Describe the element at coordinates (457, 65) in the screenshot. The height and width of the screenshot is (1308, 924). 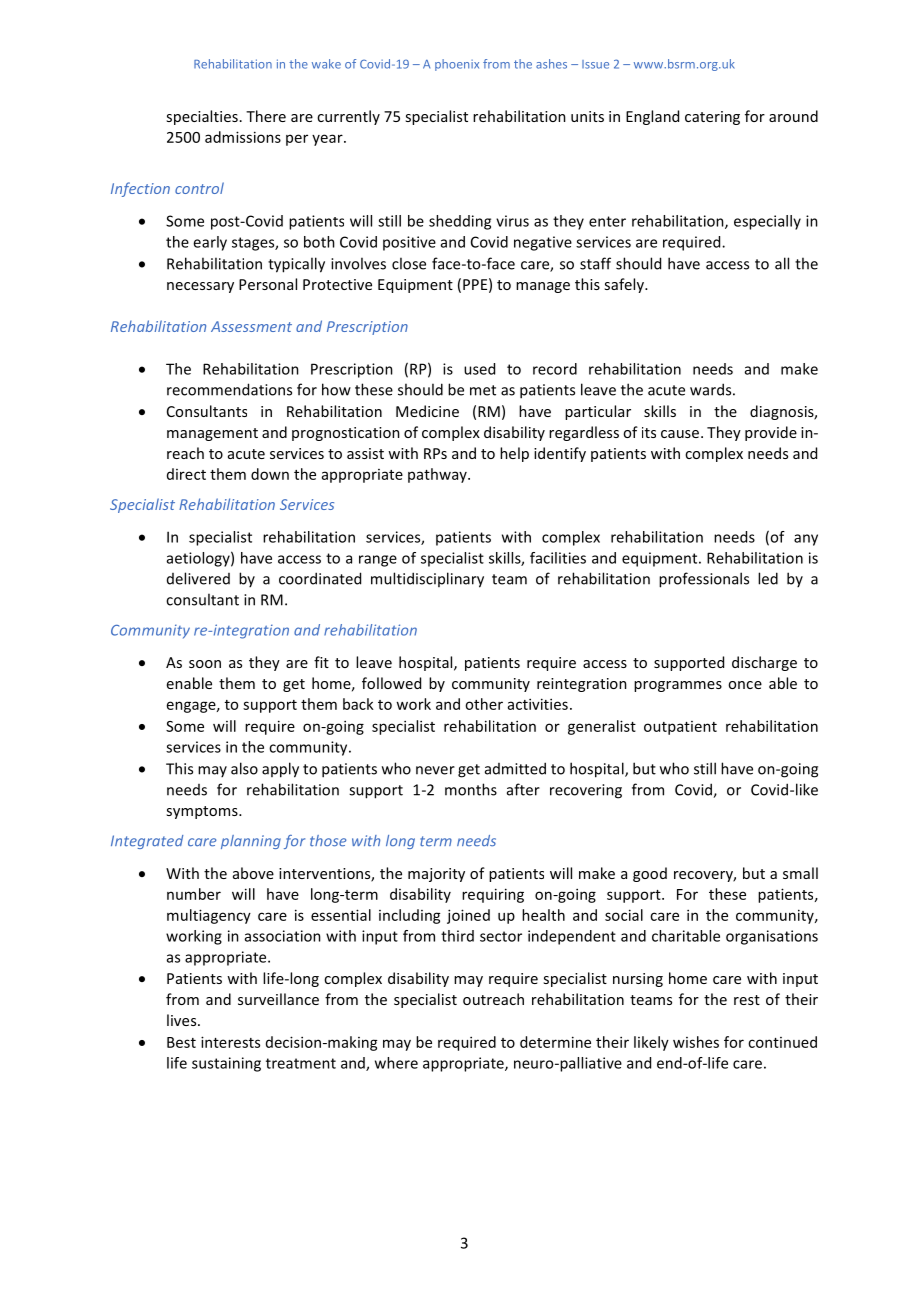
I see `phoenix` at that location.
